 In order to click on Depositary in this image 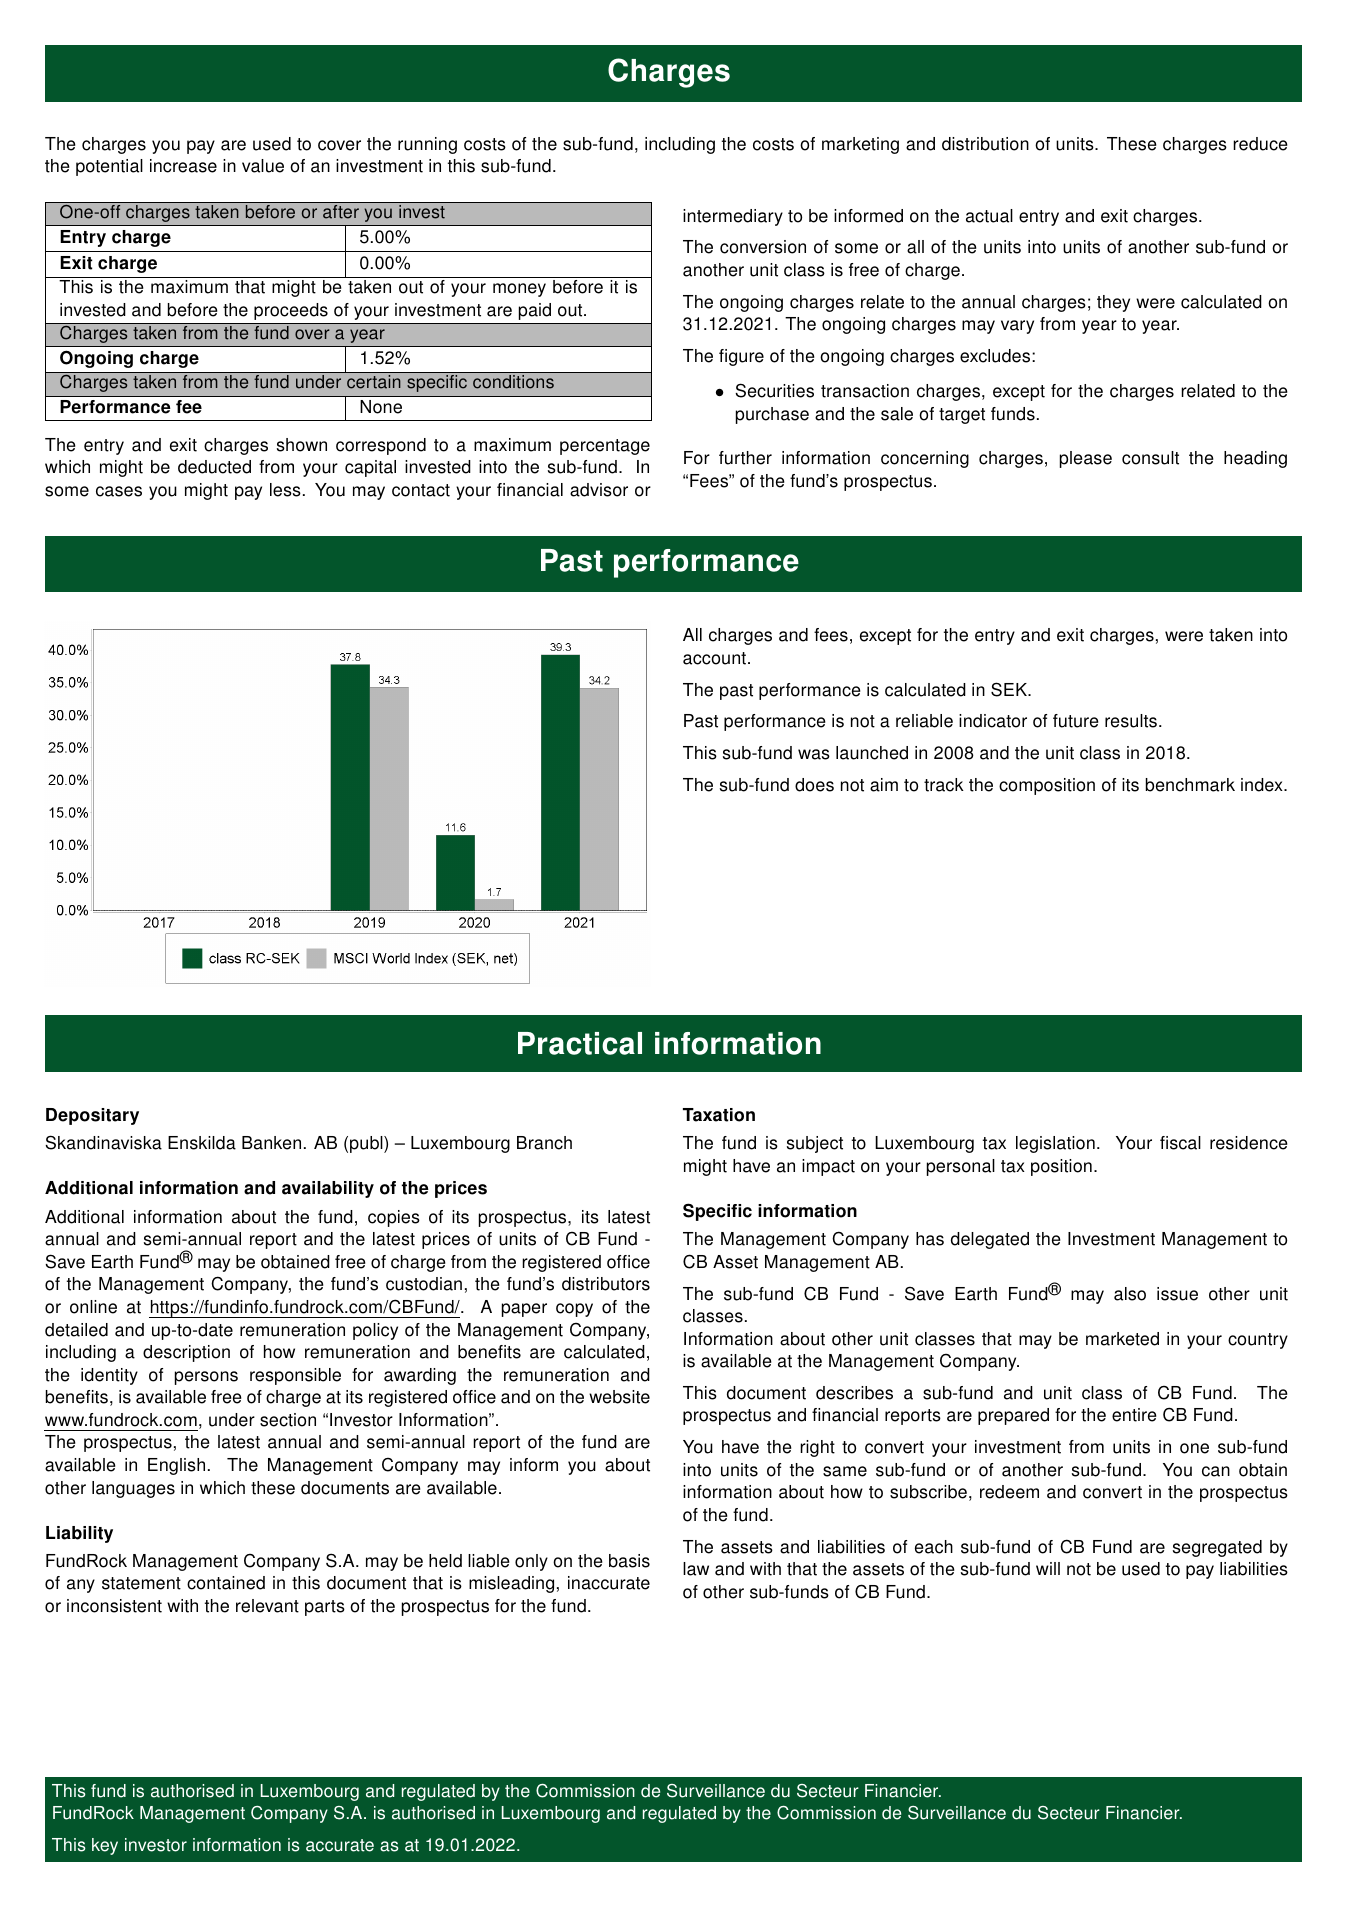, I will do `click(92, 1116)`.
